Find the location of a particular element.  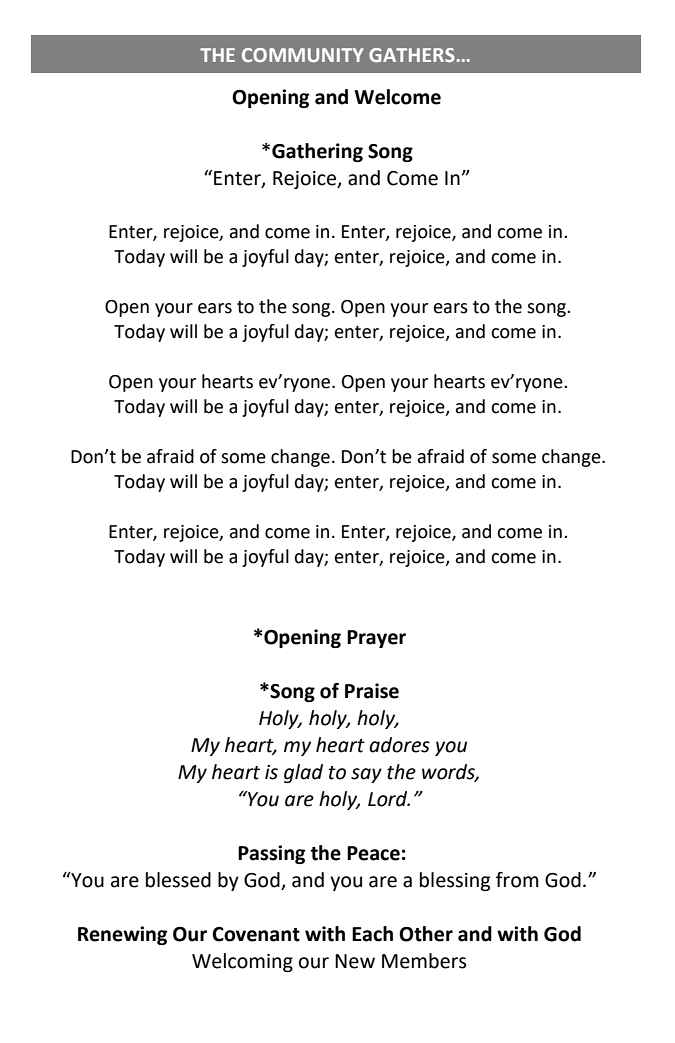

GATHERS is located at coordinates (412, 55).
